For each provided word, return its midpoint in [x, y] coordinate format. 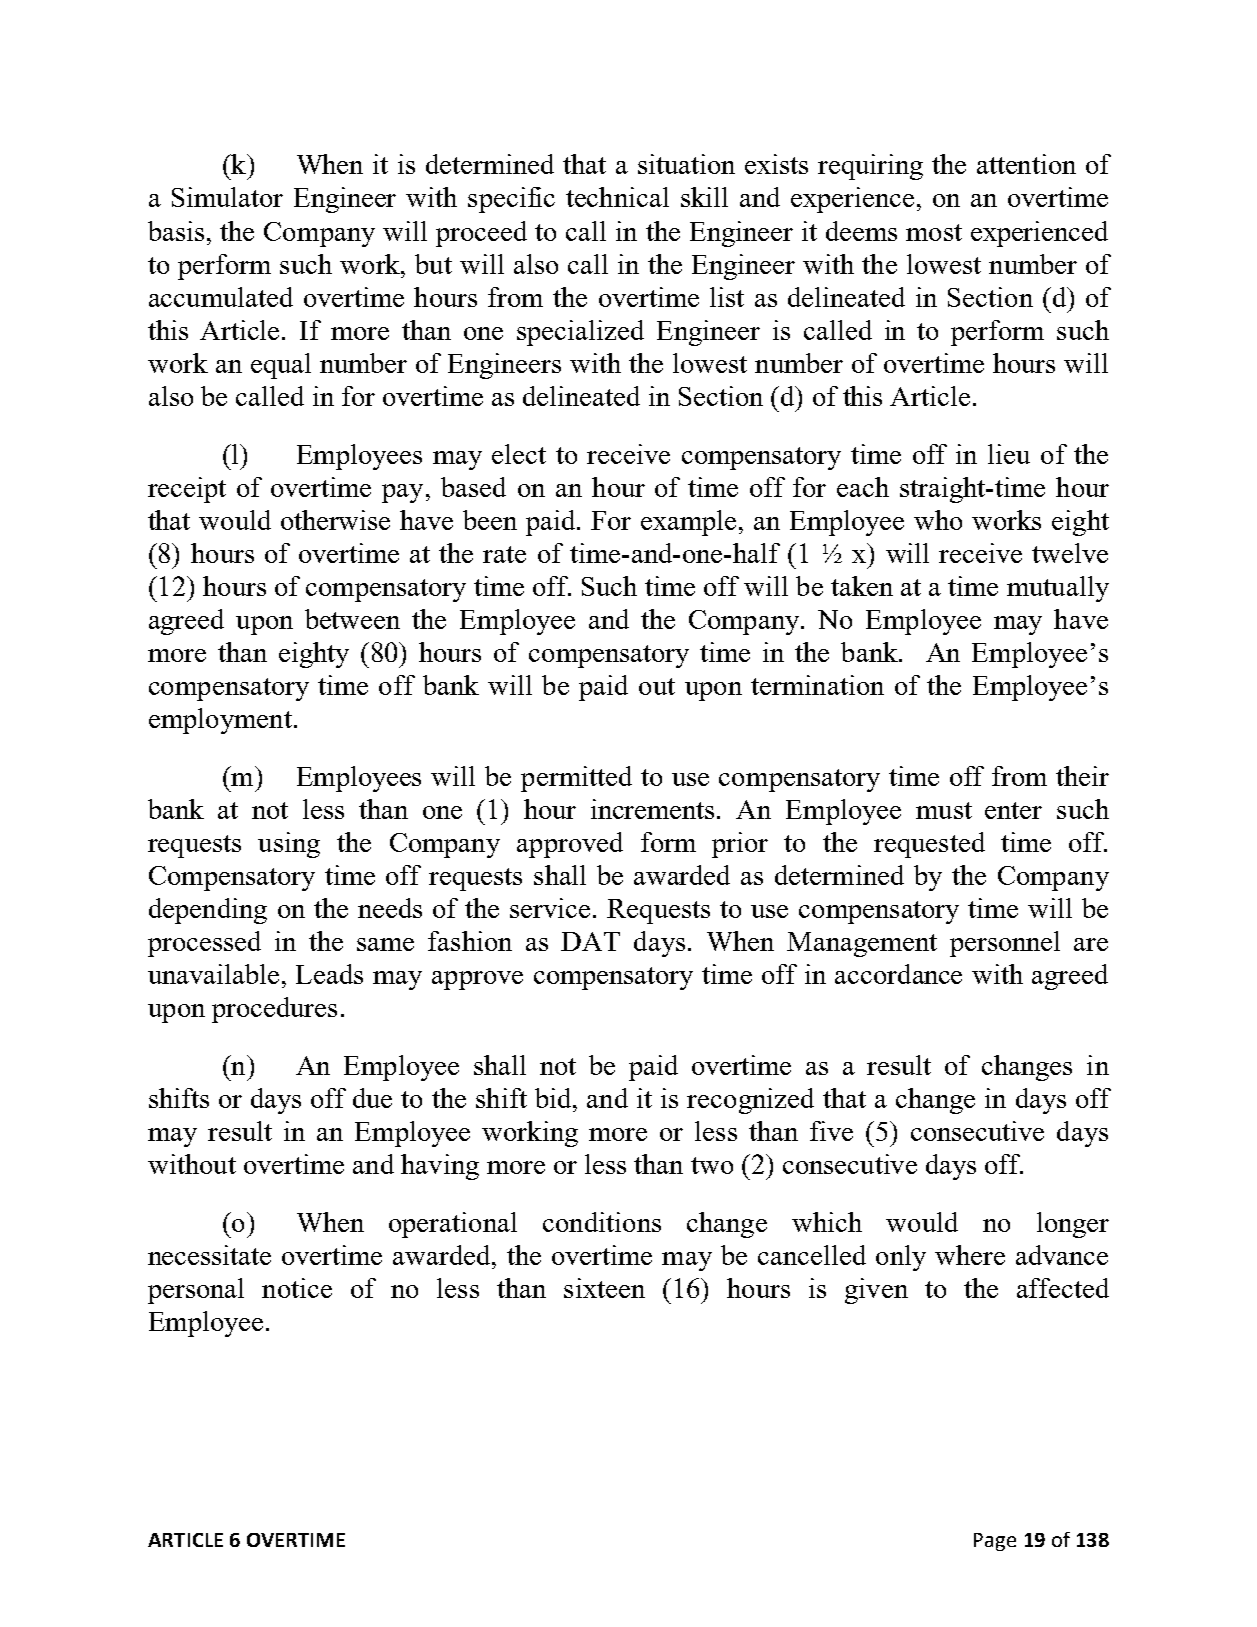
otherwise [335, 520]
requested [929, 845]
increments [654, 809]
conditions [602, 1222]
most [934, 232]
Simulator [227, 197]
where [970, 1255]
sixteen [604, 1288]
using [289, 845]
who [938, 520]
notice [297, 1288]
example [688, 523]
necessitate [209, 1255]
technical [617, 197]
